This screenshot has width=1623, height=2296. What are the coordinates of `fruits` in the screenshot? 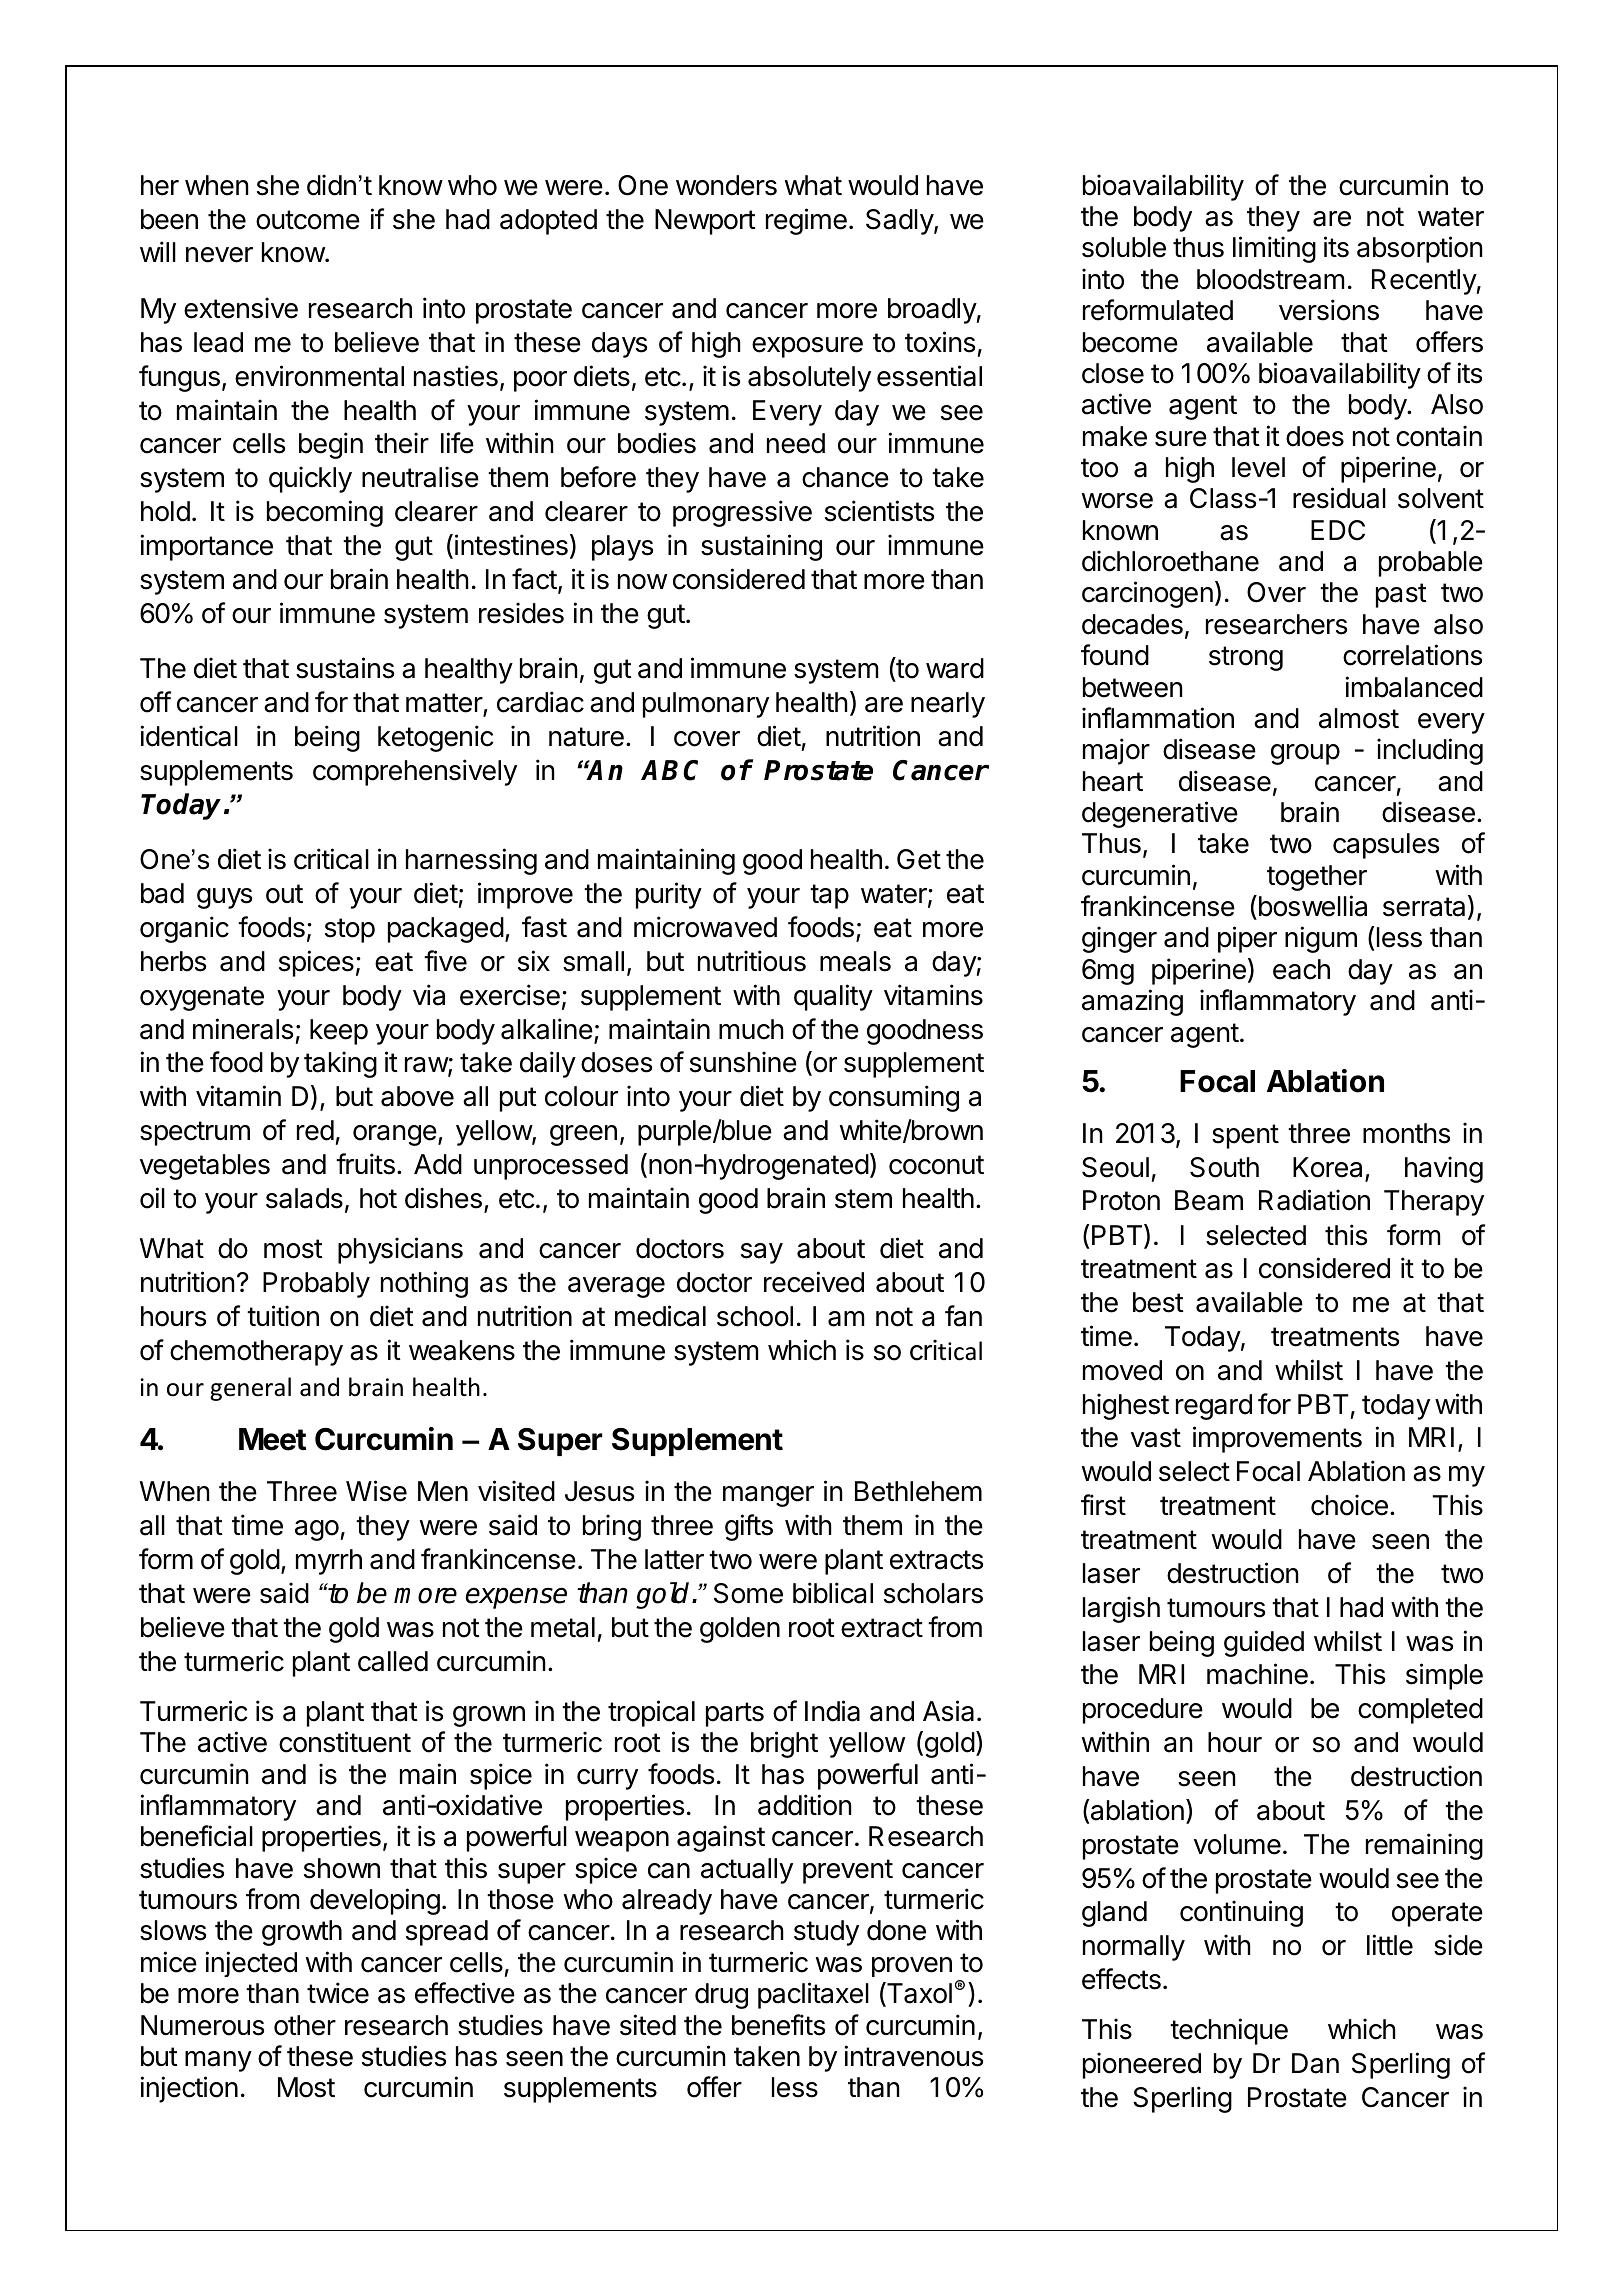 It's located at (365, 1164).
